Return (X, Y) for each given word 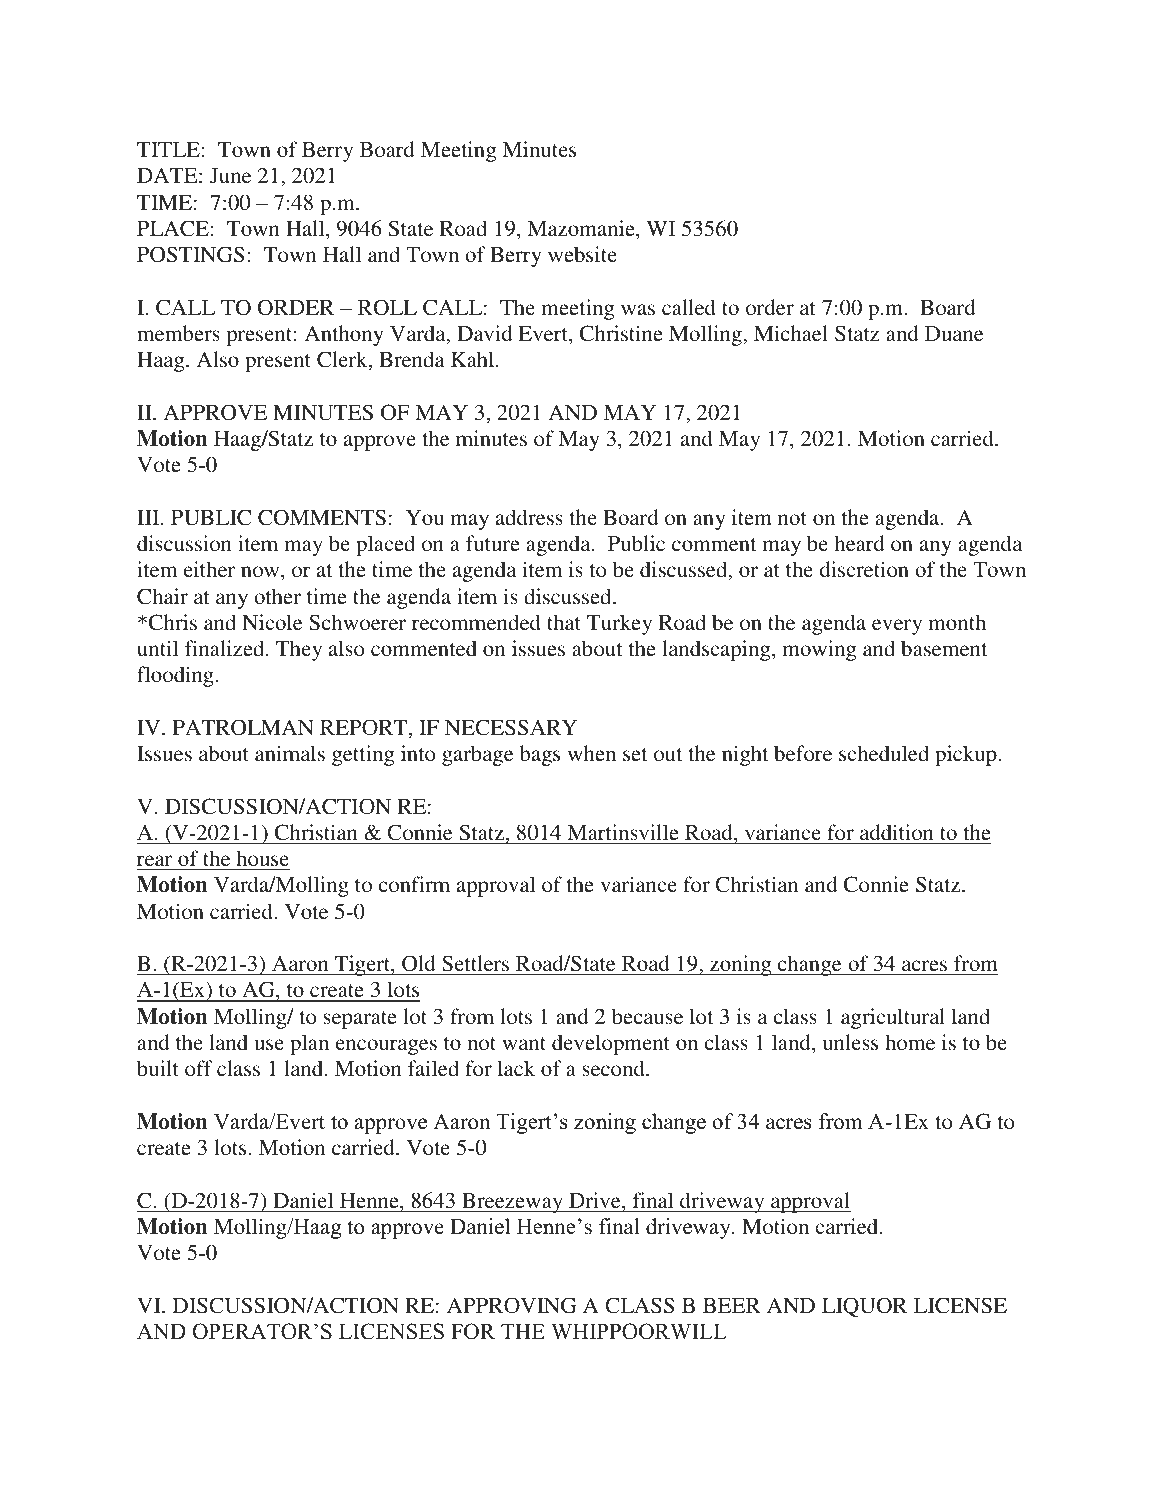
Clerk (343, 360)
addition (897, 832)
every (897, 627)
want (524, 1043)
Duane (954, 333)
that (564, 622)
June (230, 176)
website (582, 254)
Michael (791, 333)
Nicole (272, 622)
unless (850, 1042)
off (198, 1068)
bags (540, 755)
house (262, 858)
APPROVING (511, 1305)
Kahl (474, 359)
